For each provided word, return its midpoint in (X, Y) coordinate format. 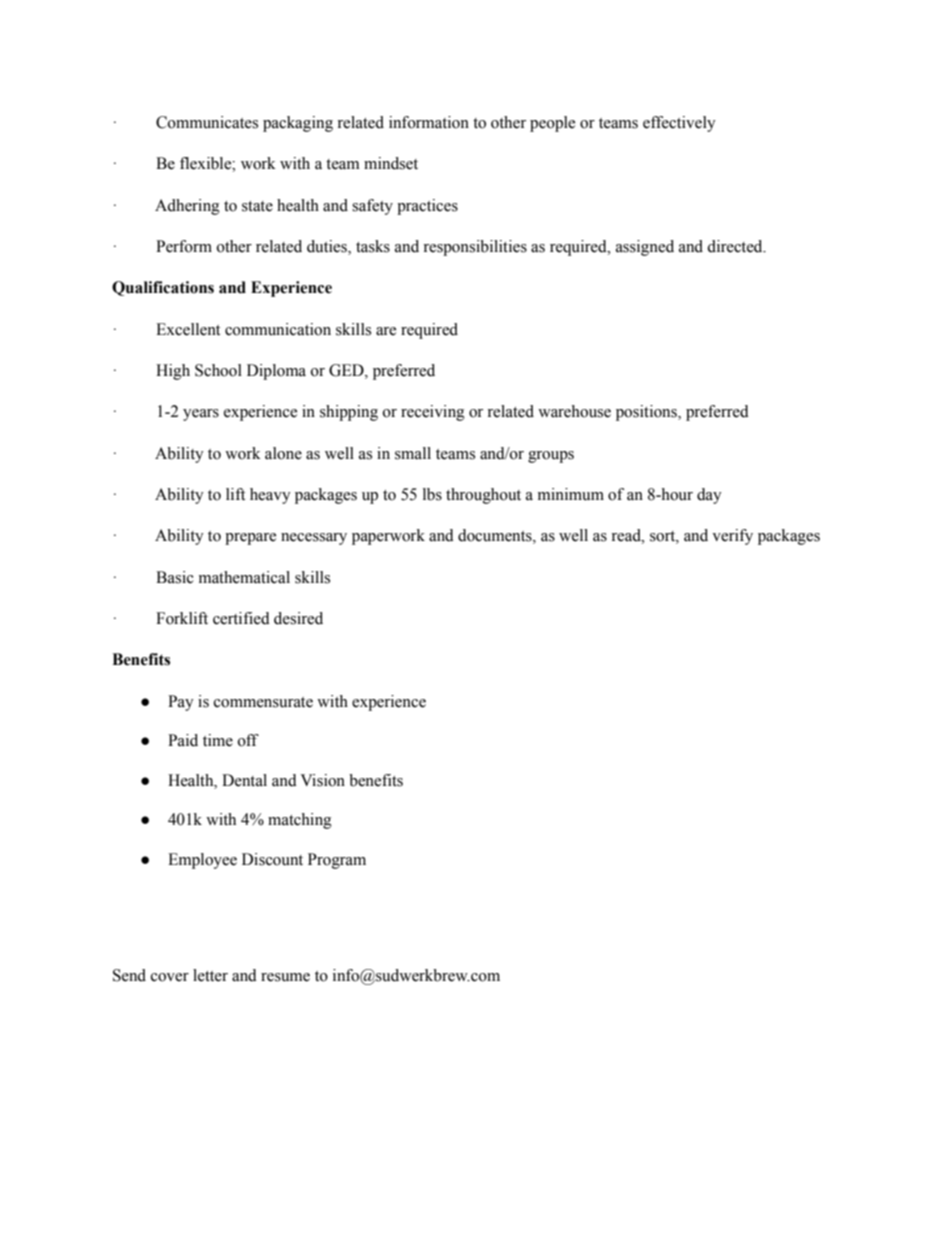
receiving (433, 413)
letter (210, 975)
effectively (679, 124)
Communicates (207, 122)
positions (647, 413)
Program (337, 861)
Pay (181, 703)
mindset (391, 163)
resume (285, 977)
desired (298, 618)
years (201, 415)
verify (732, 537)
